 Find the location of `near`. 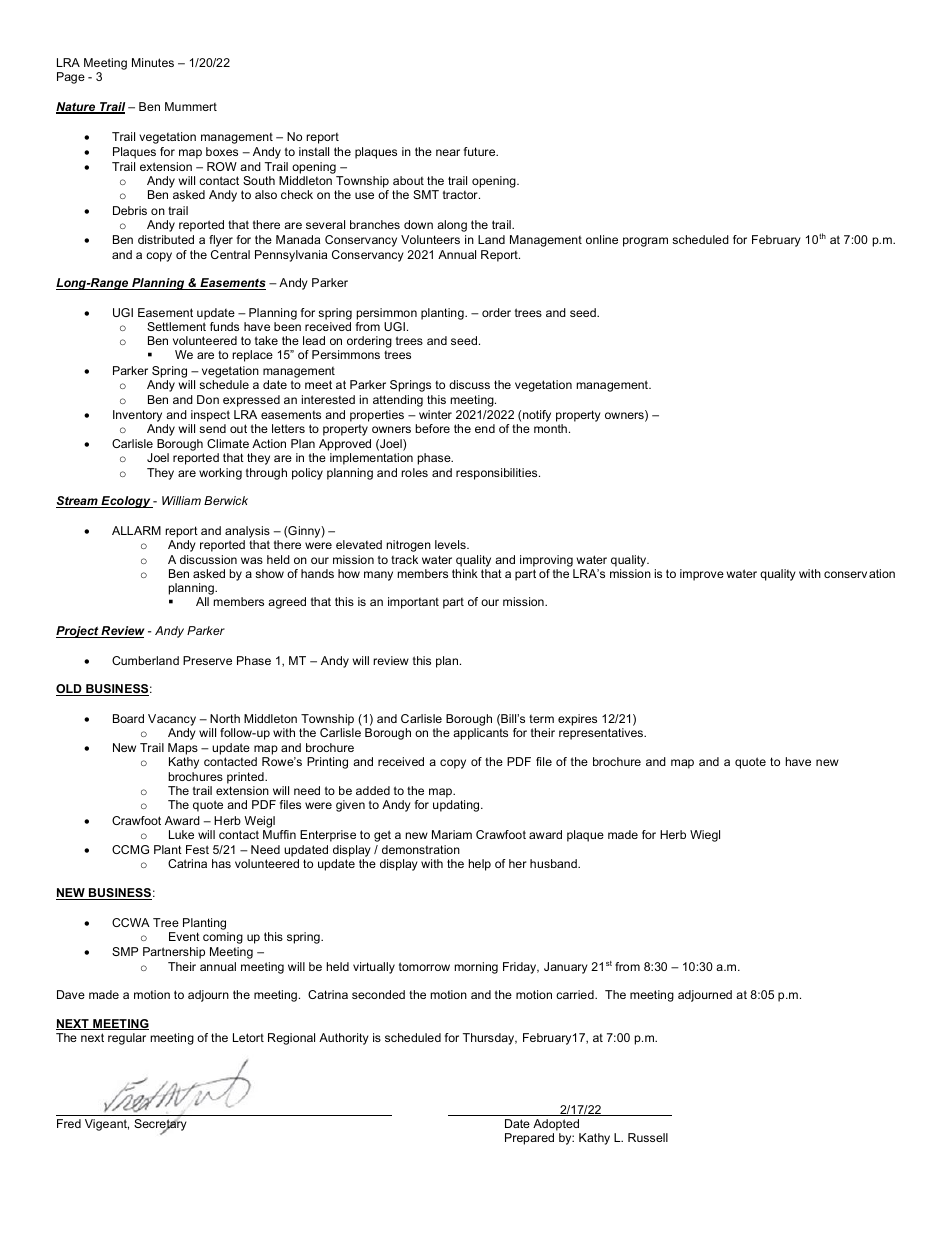

near is located at coordinates (448, 152).
